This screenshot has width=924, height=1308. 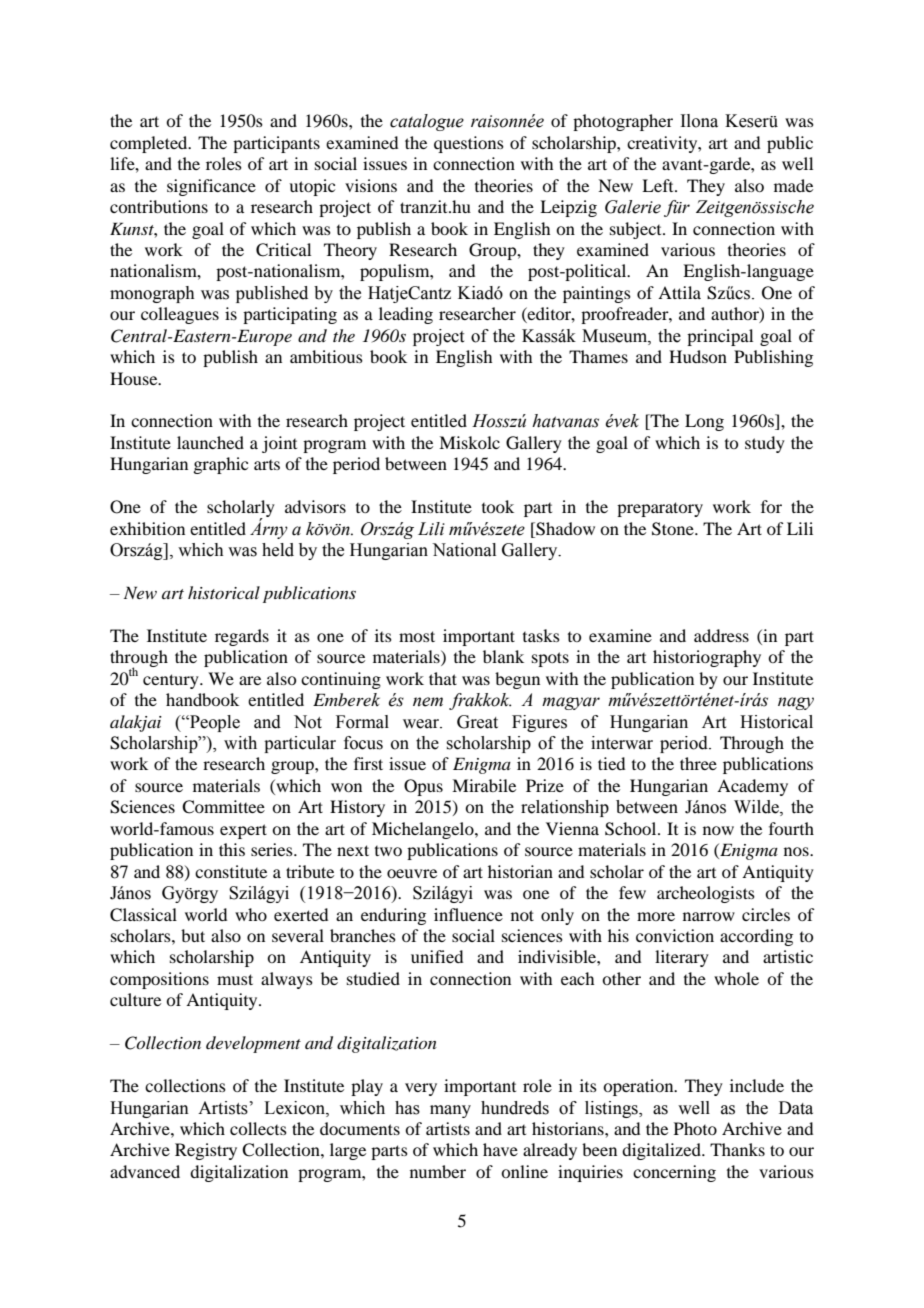 What do you see at coordinates (659, 185) in the screenshot?
I see `Left` at bounding box center [659, 185].
